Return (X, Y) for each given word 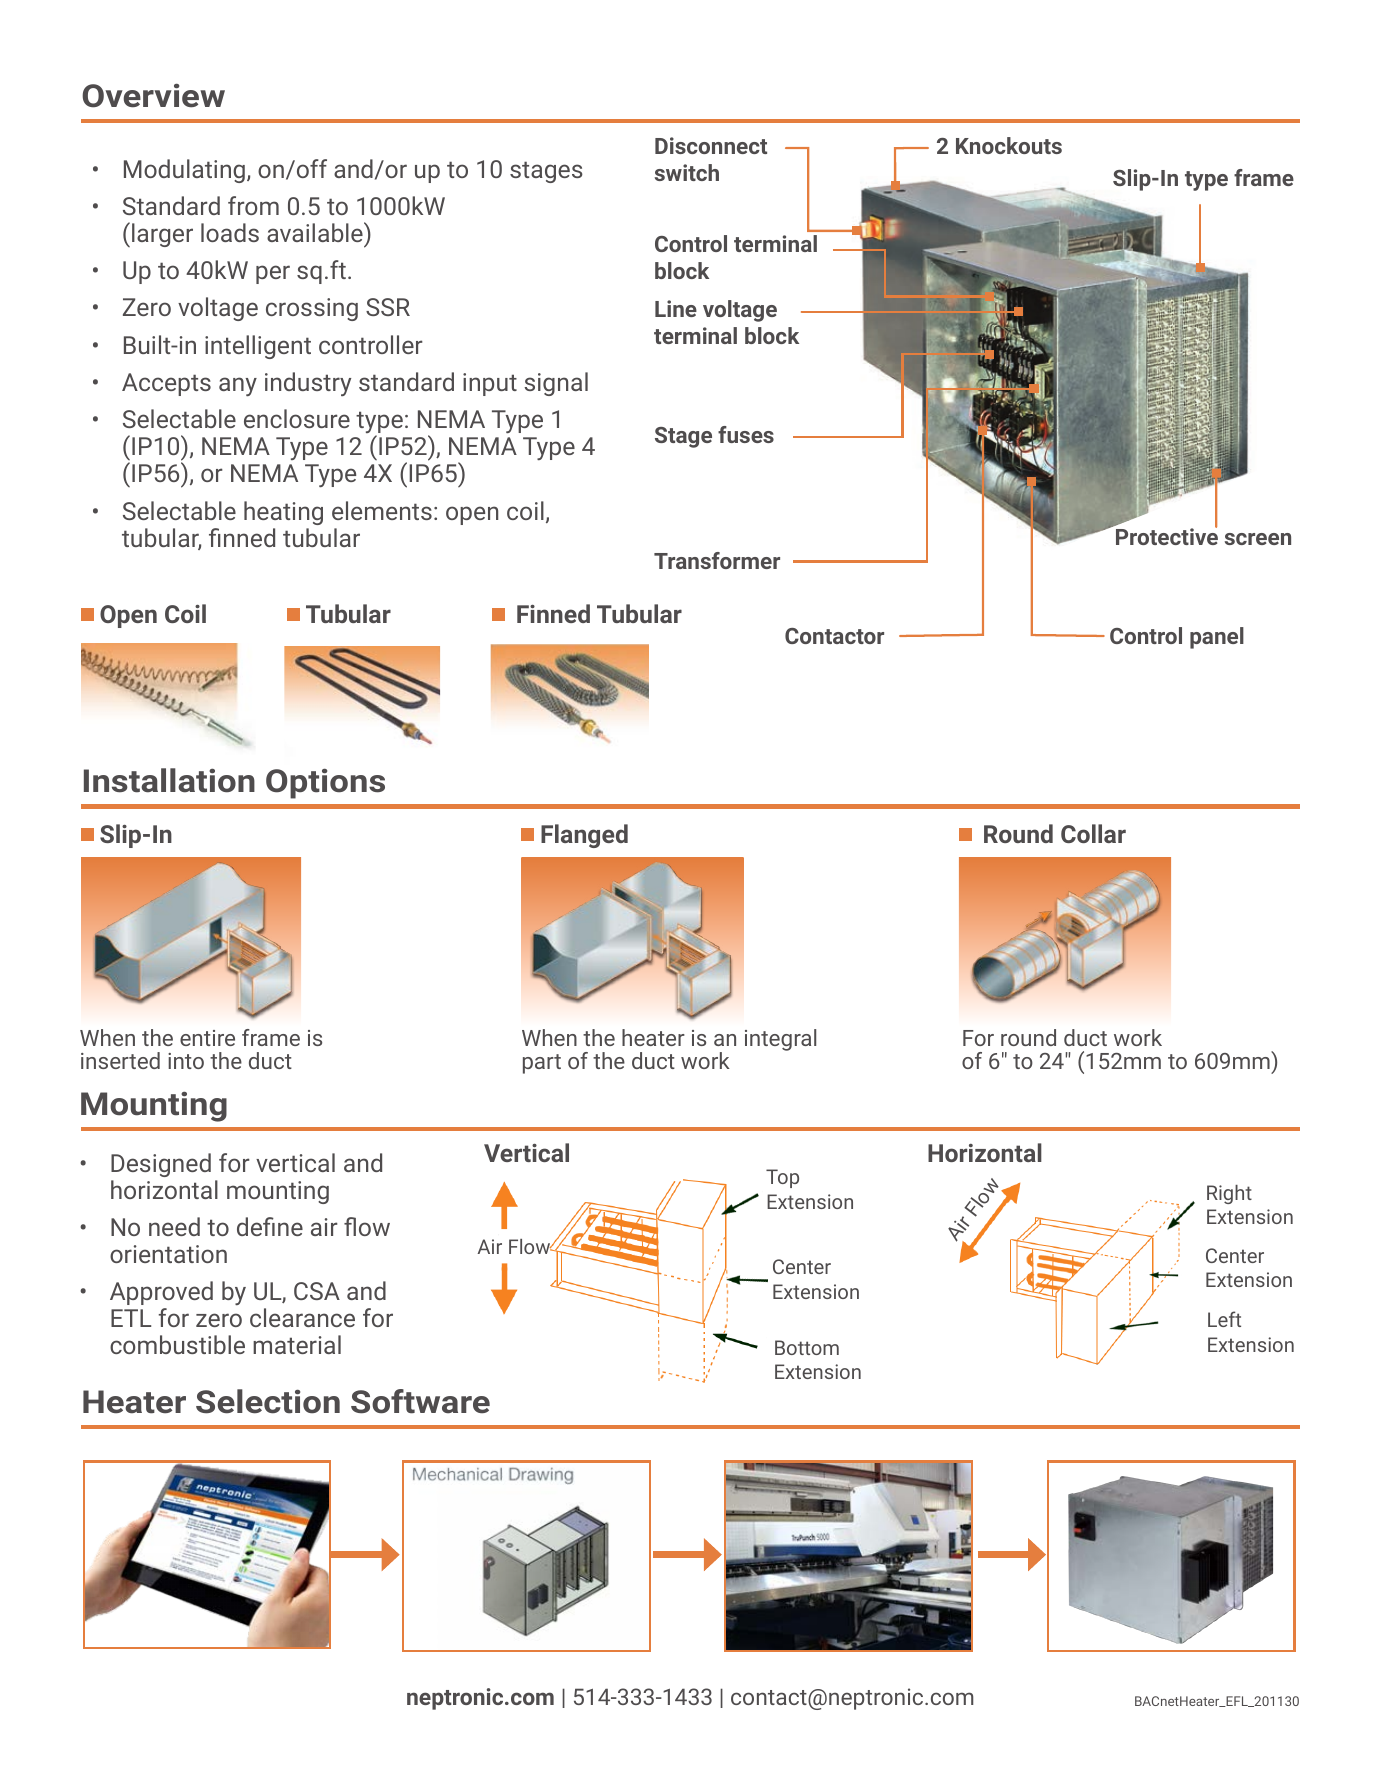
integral (780, 1040)
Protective (1167, 535)
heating (283, 513)
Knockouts (1009, 145)
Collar (1093, 833)
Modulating (184, 171)
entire (207, 1038)
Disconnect (711, 145)
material (297, 1344)
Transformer (717, 560)
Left (1224, 1319)
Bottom (807, 1347)
